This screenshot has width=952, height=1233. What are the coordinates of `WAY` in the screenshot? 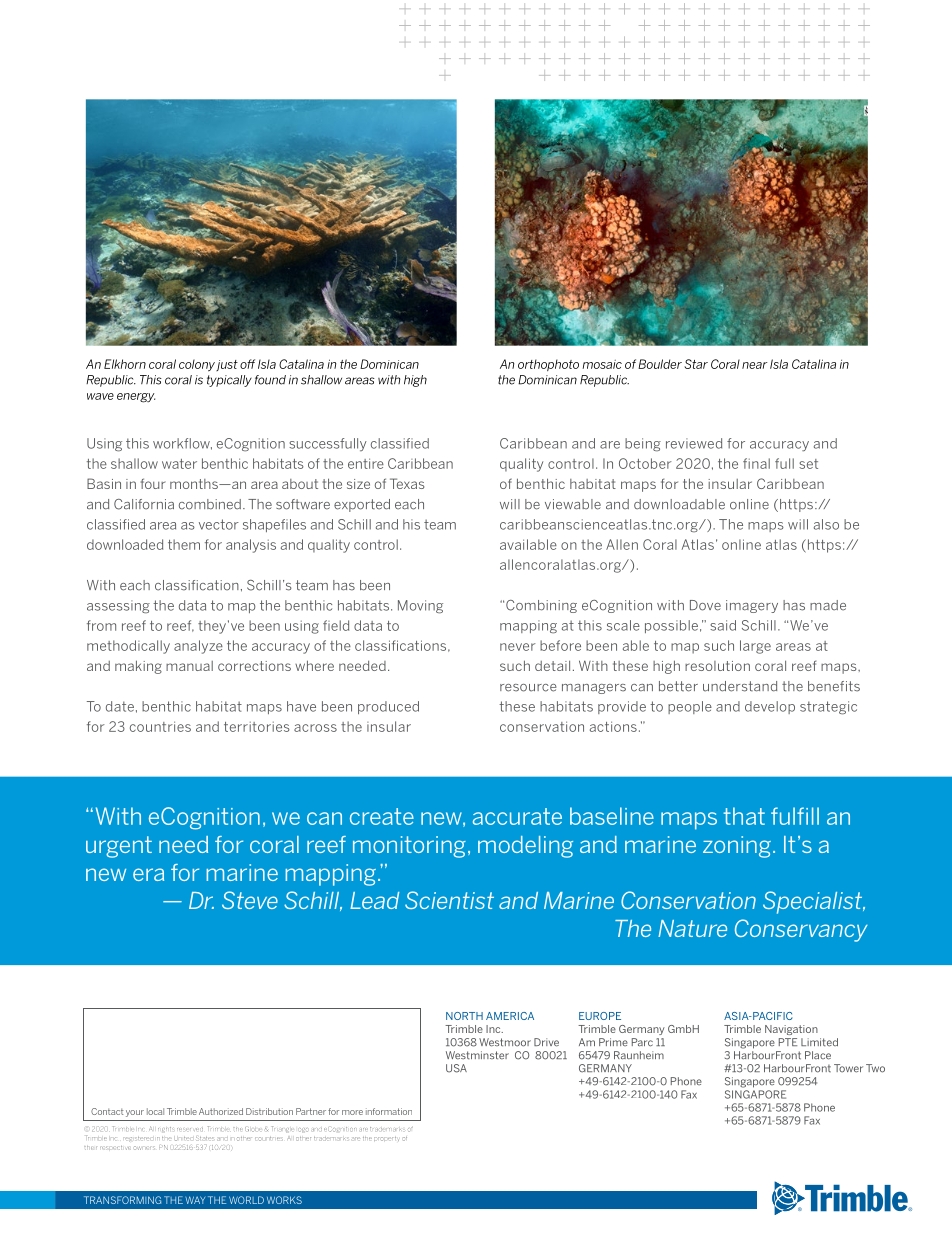 It's located at (195, 1200).
